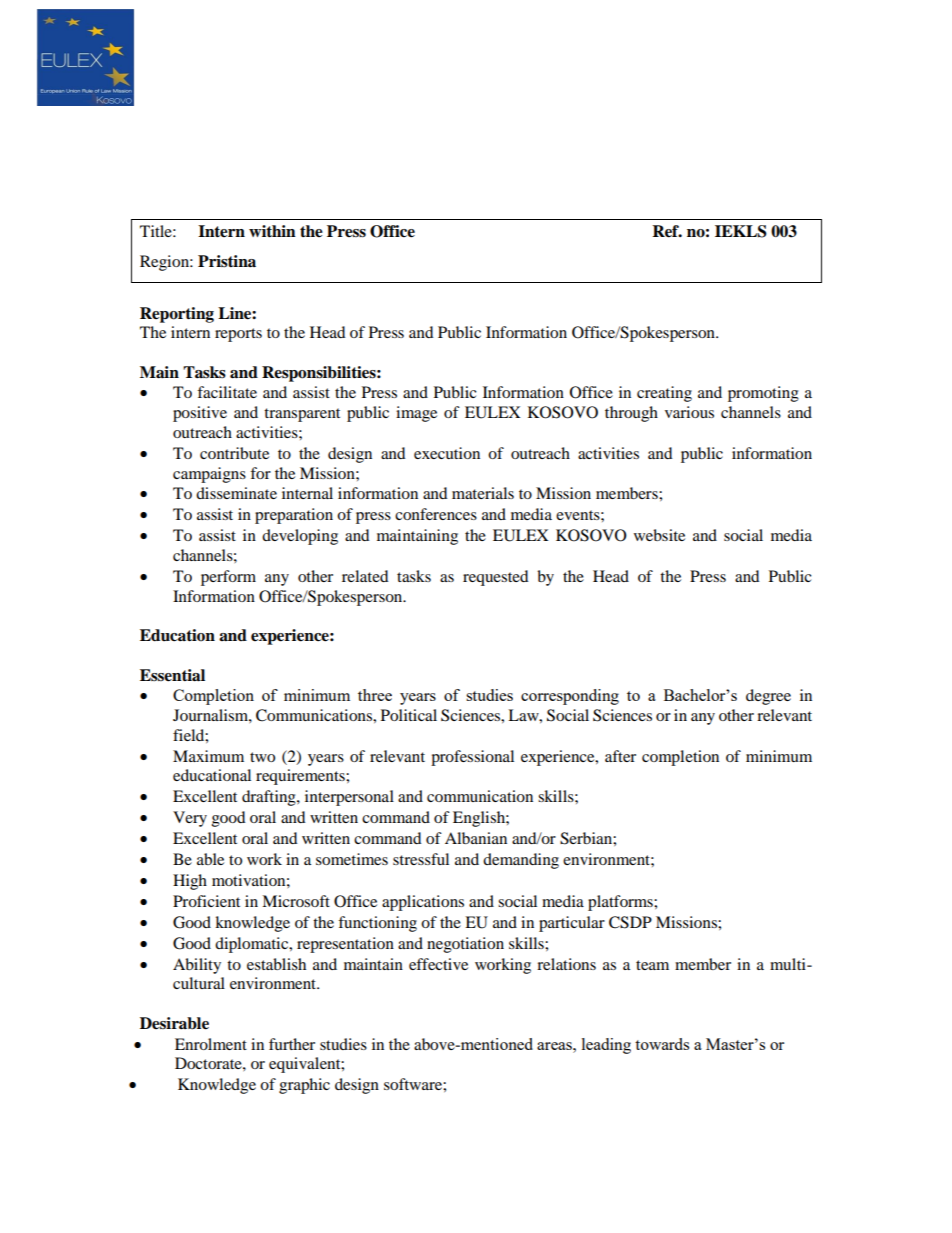 This screenshot has height=1233, width=952. Describe the element at coordinates (621, 903) in the screenshot. I see `platforms` at that location.
